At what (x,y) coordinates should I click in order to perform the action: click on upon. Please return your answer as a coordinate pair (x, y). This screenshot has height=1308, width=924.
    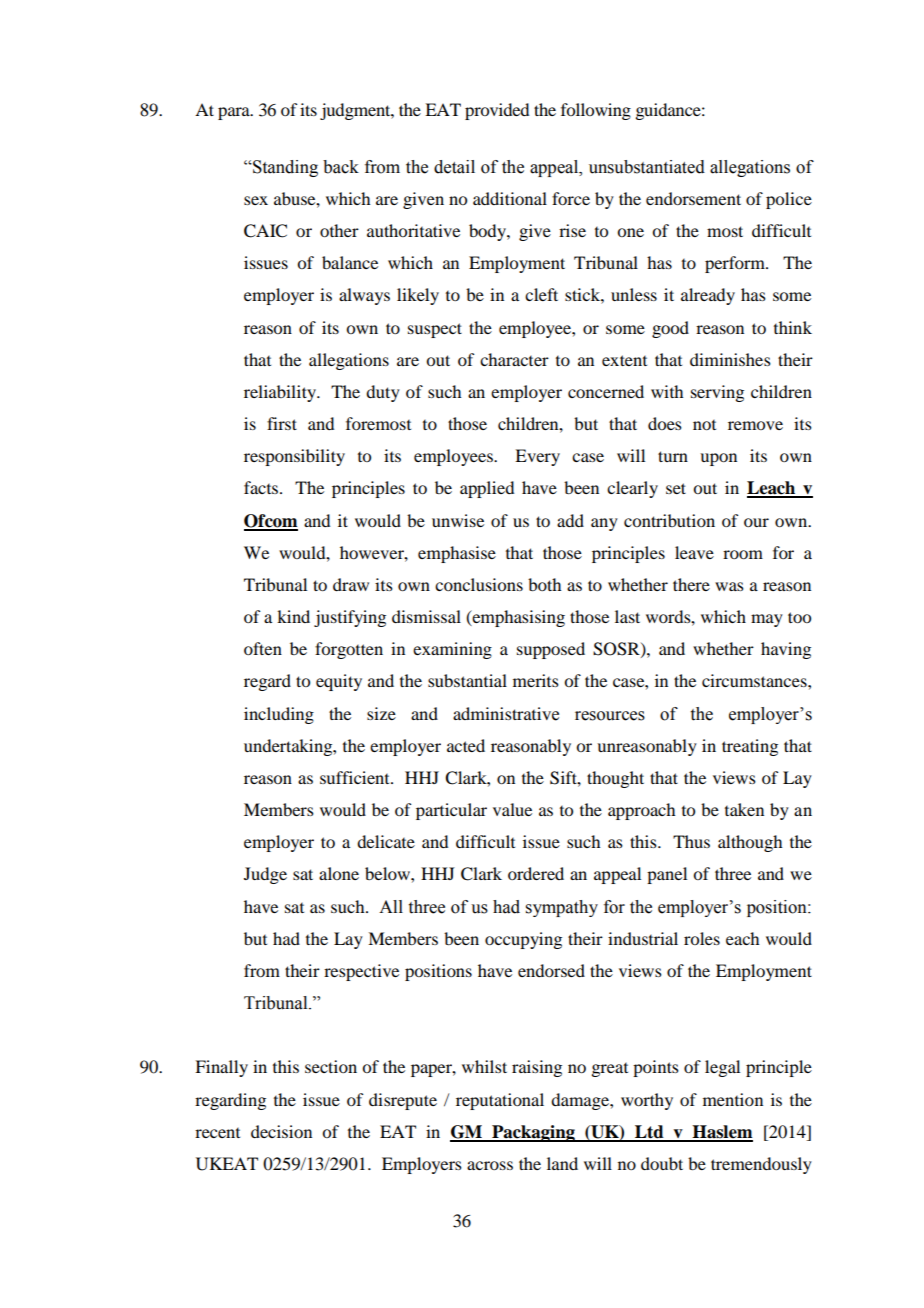
    Looking at the image, I should click on (718, 459).
